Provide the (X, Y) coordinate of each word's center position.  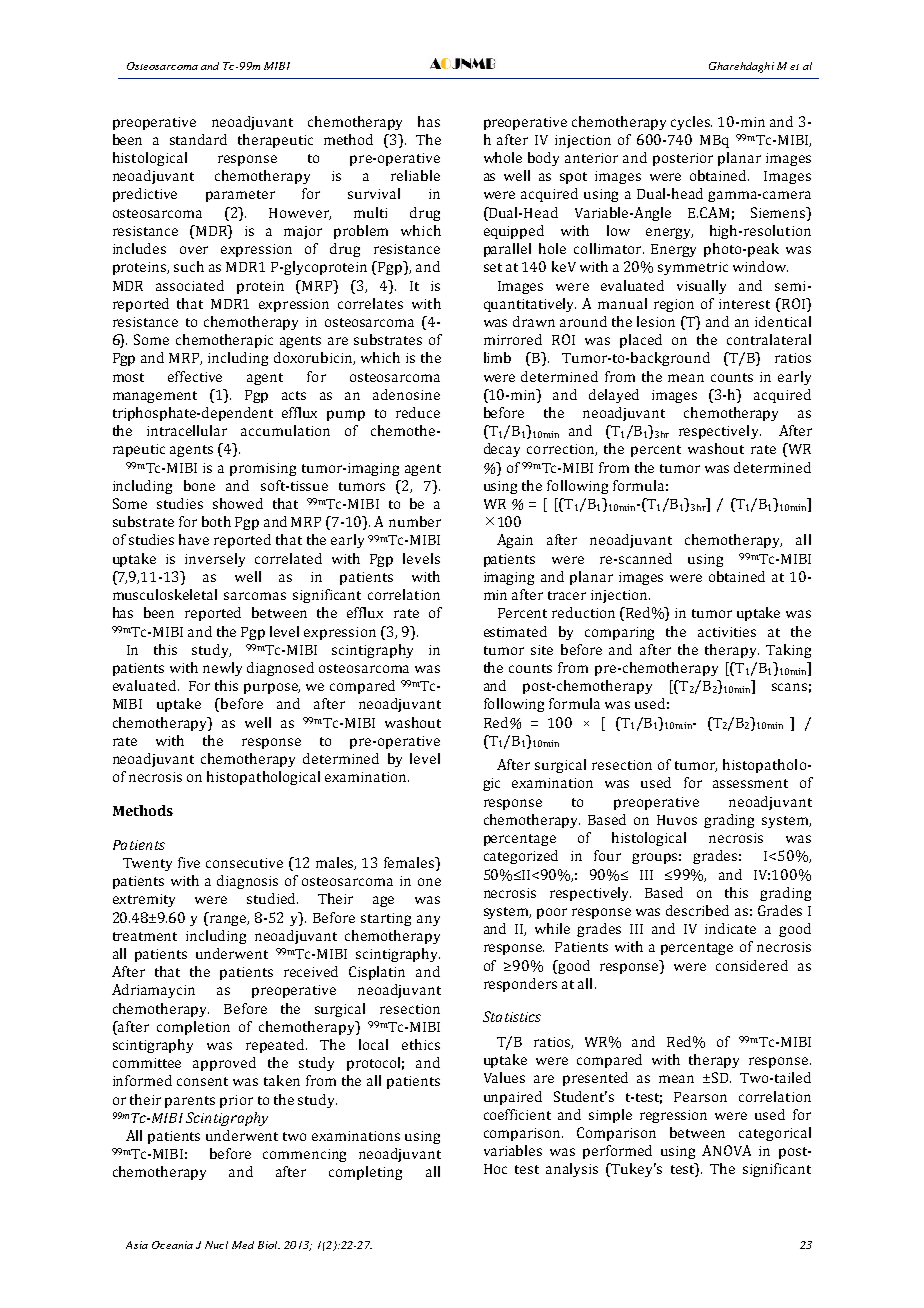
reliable (415, 175)
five (189, 862)
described (697, 910)
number (415, 521)
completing (365, 1173)
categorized (521, 857)
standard (198, 139)
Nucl (216, 1245)
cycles (691, 123)
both (216, 521)
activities (727, 632)
